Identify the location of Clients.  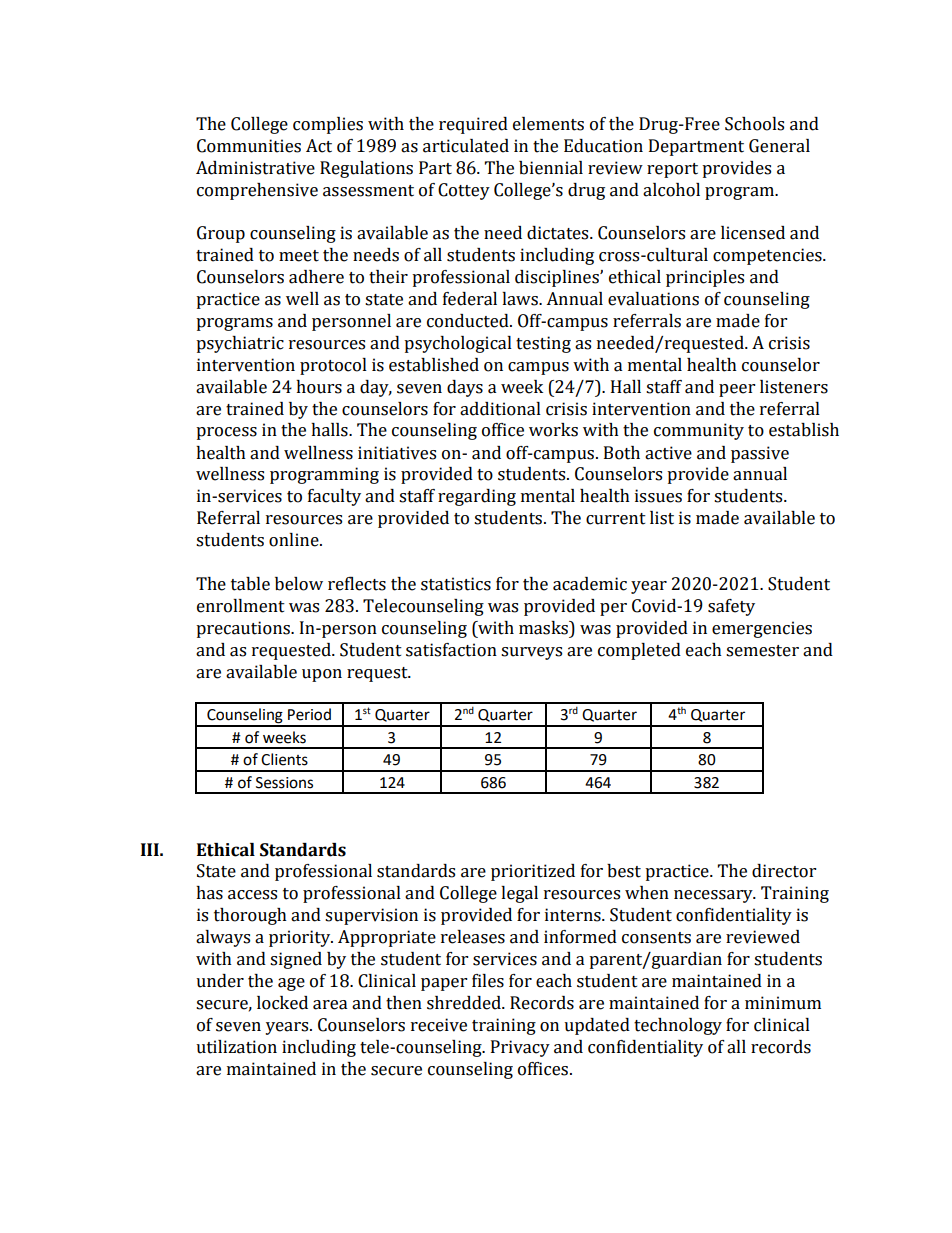
(284, 759).
